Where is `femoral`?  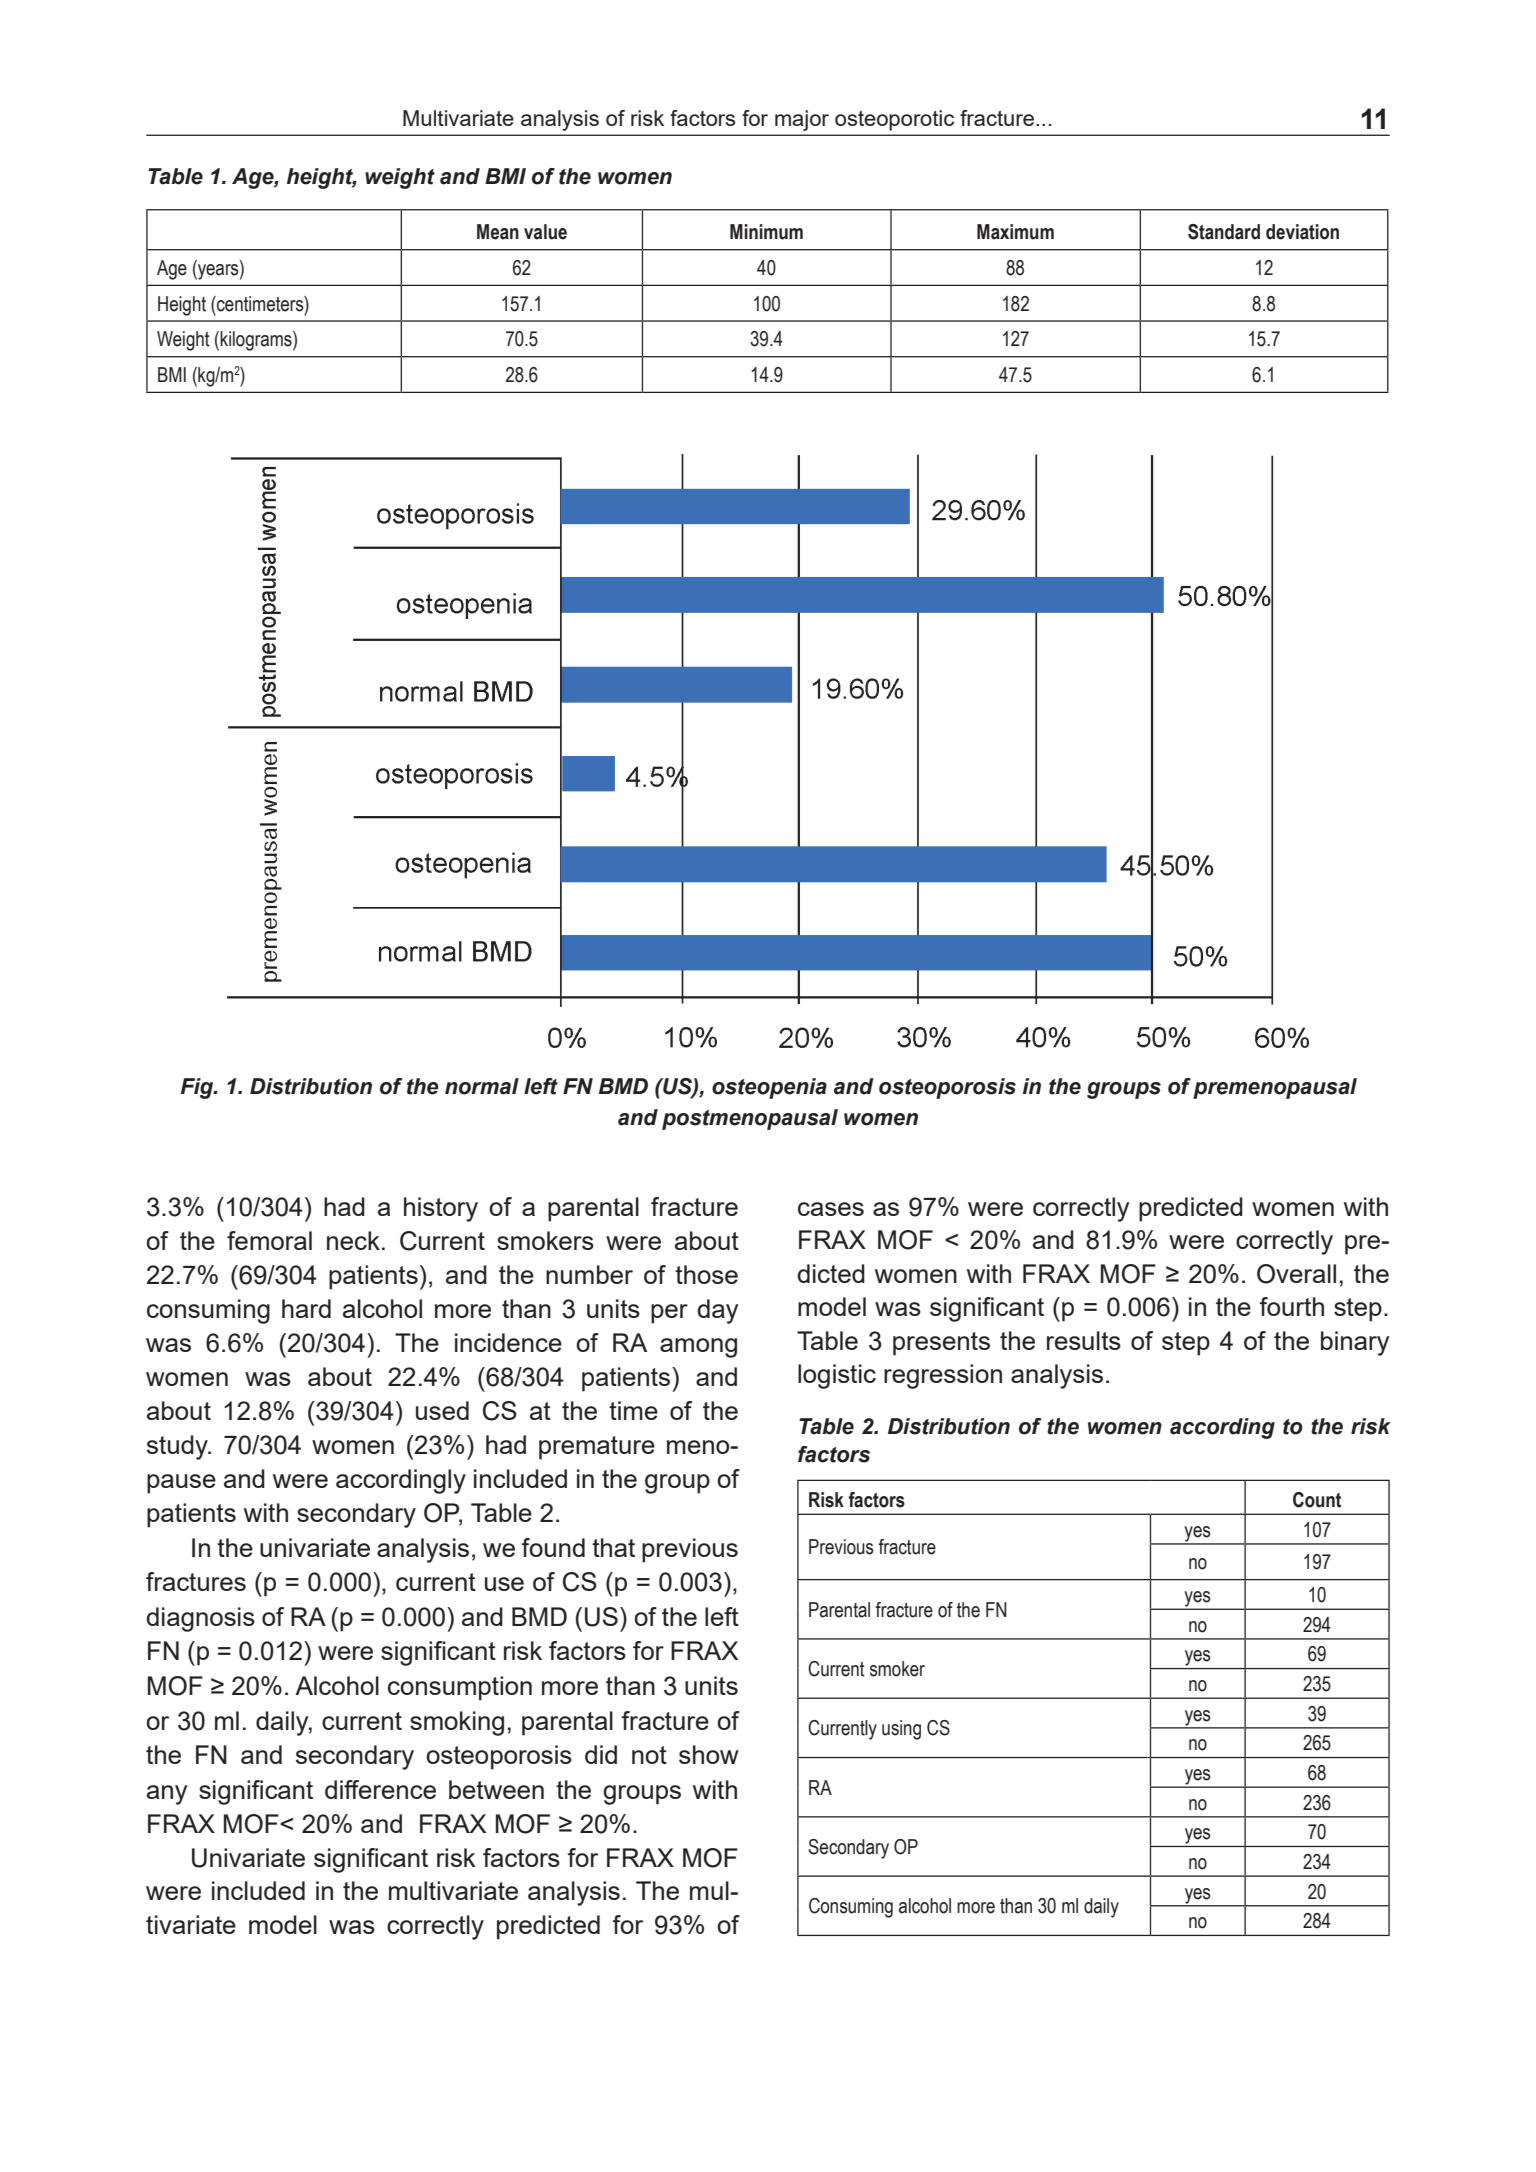 femoral is located at coordinates (269, 1240).
